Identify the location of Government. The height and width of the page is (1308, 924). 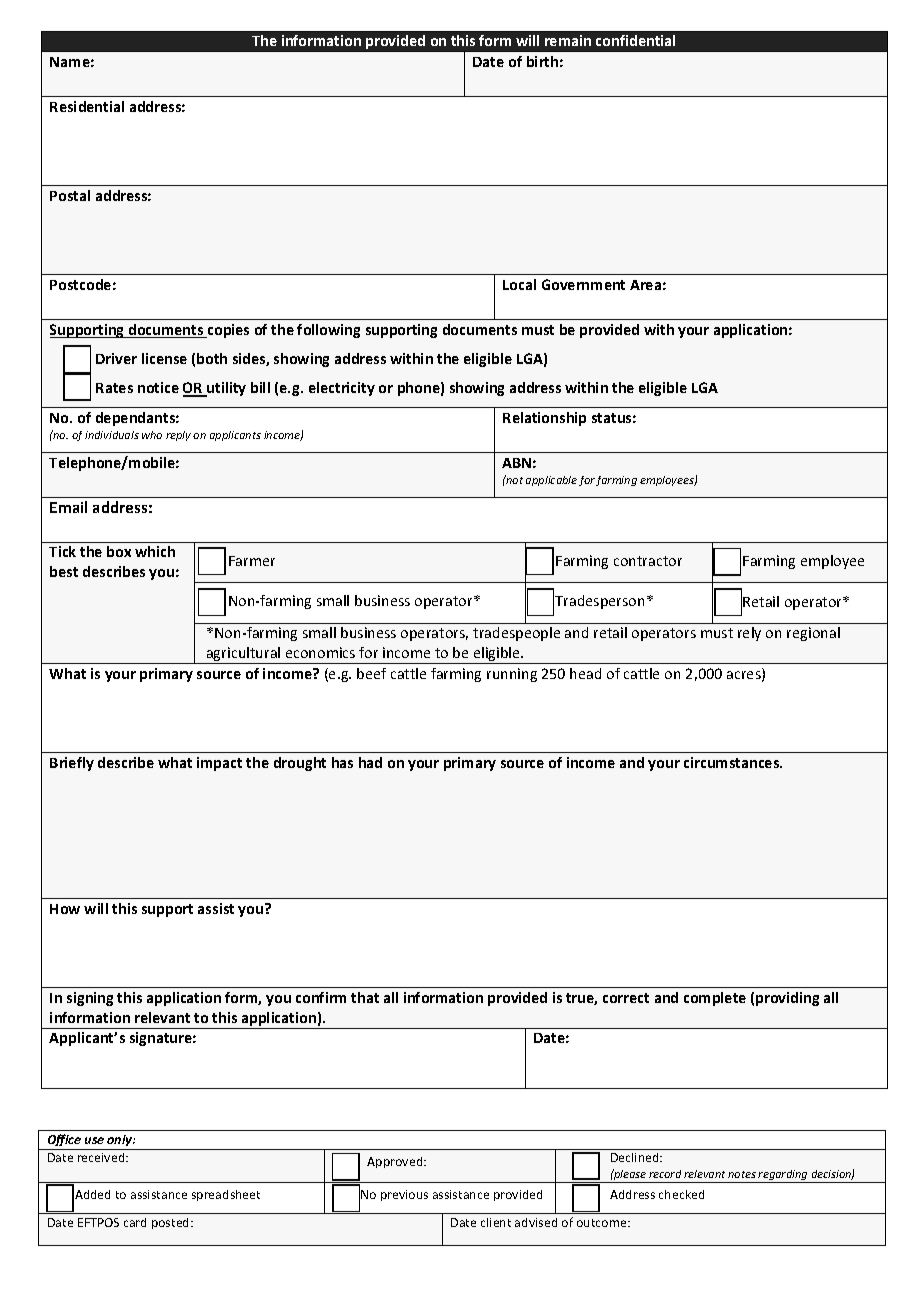
(583, 284).
